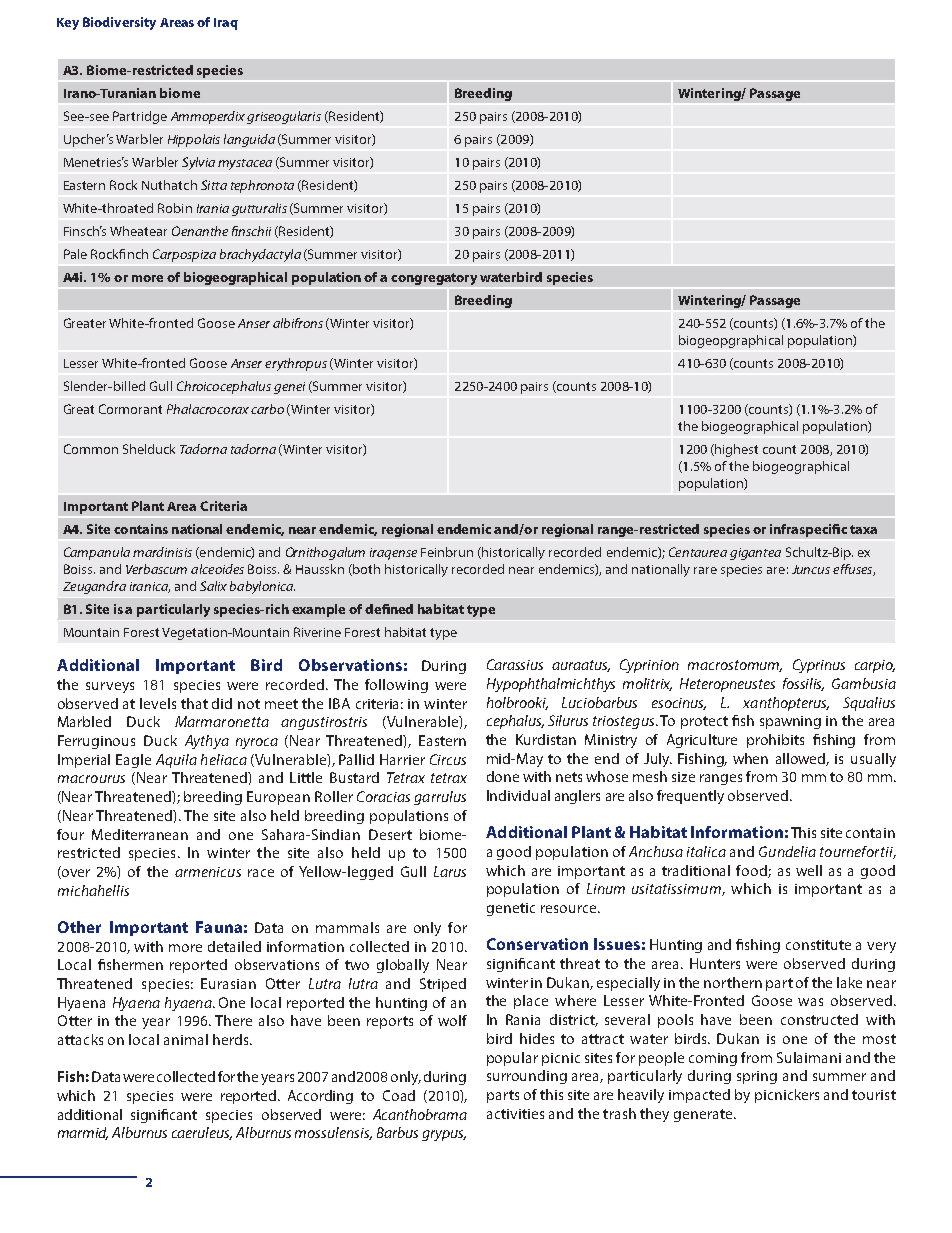  I want to click on carbo, so click(267, 409).
